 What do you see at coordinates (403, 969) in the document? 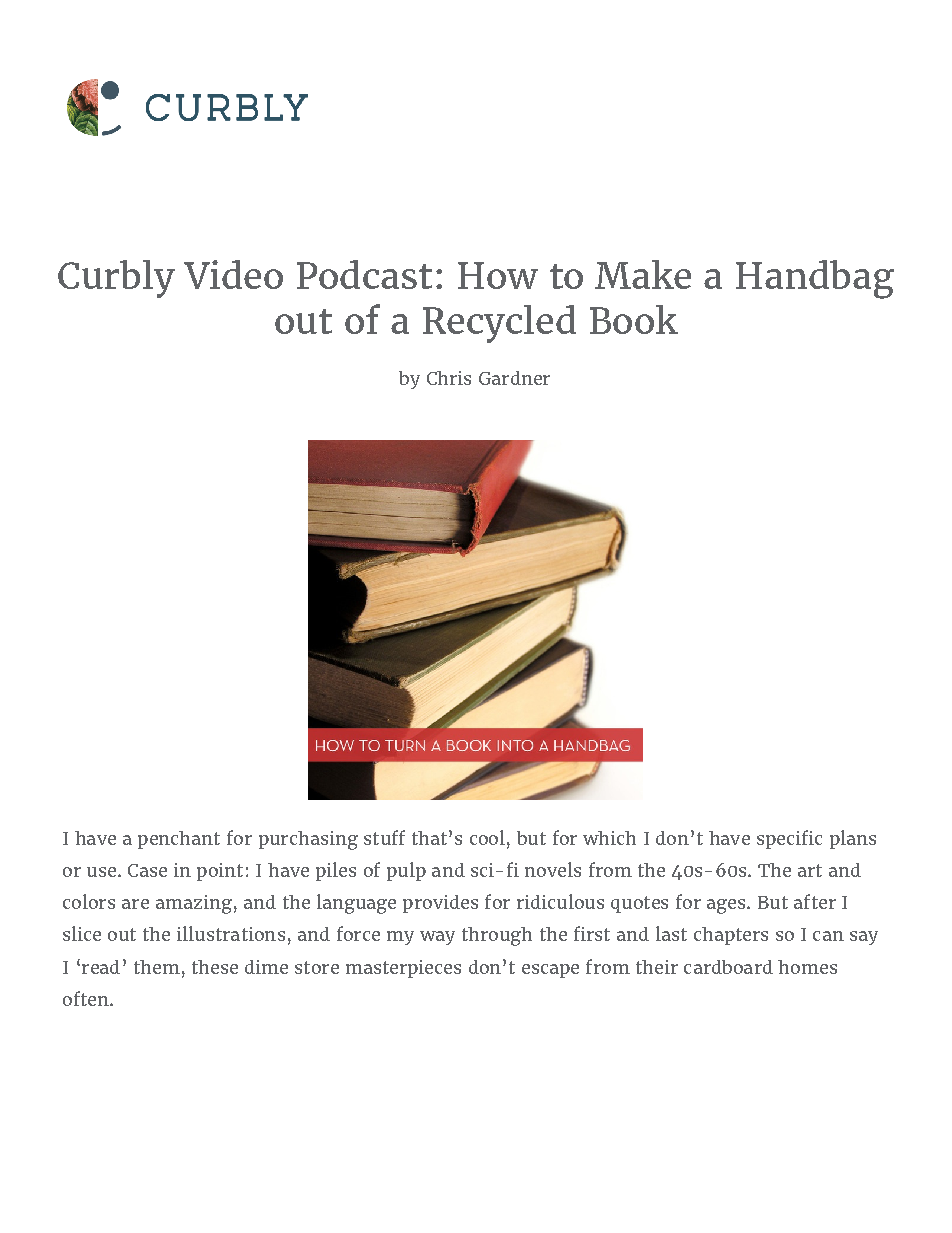
I see `masterpieces` at bounding box center [403, 969].
